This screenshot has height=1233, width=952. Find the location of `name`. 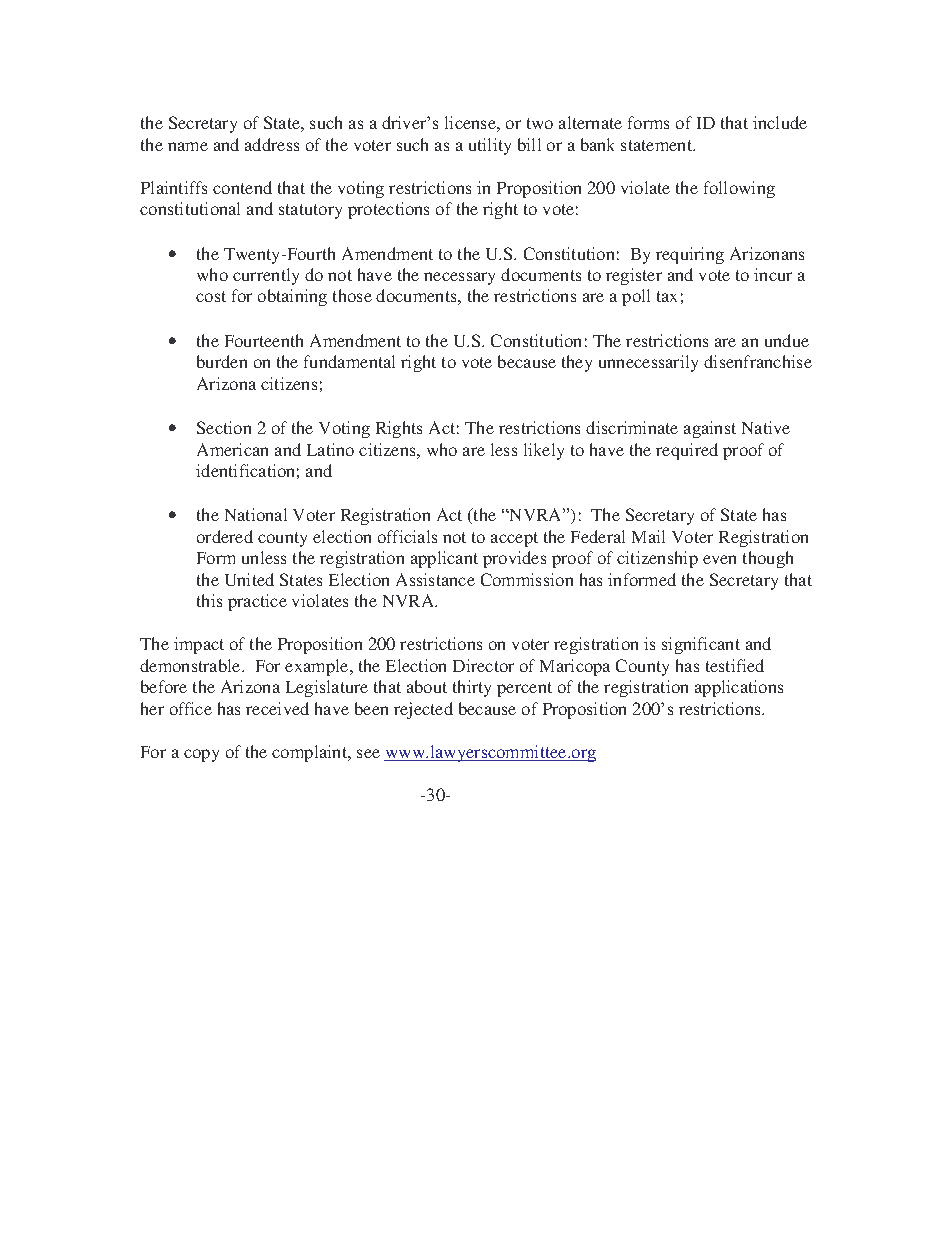

name is located at coordinates (188, 146).
